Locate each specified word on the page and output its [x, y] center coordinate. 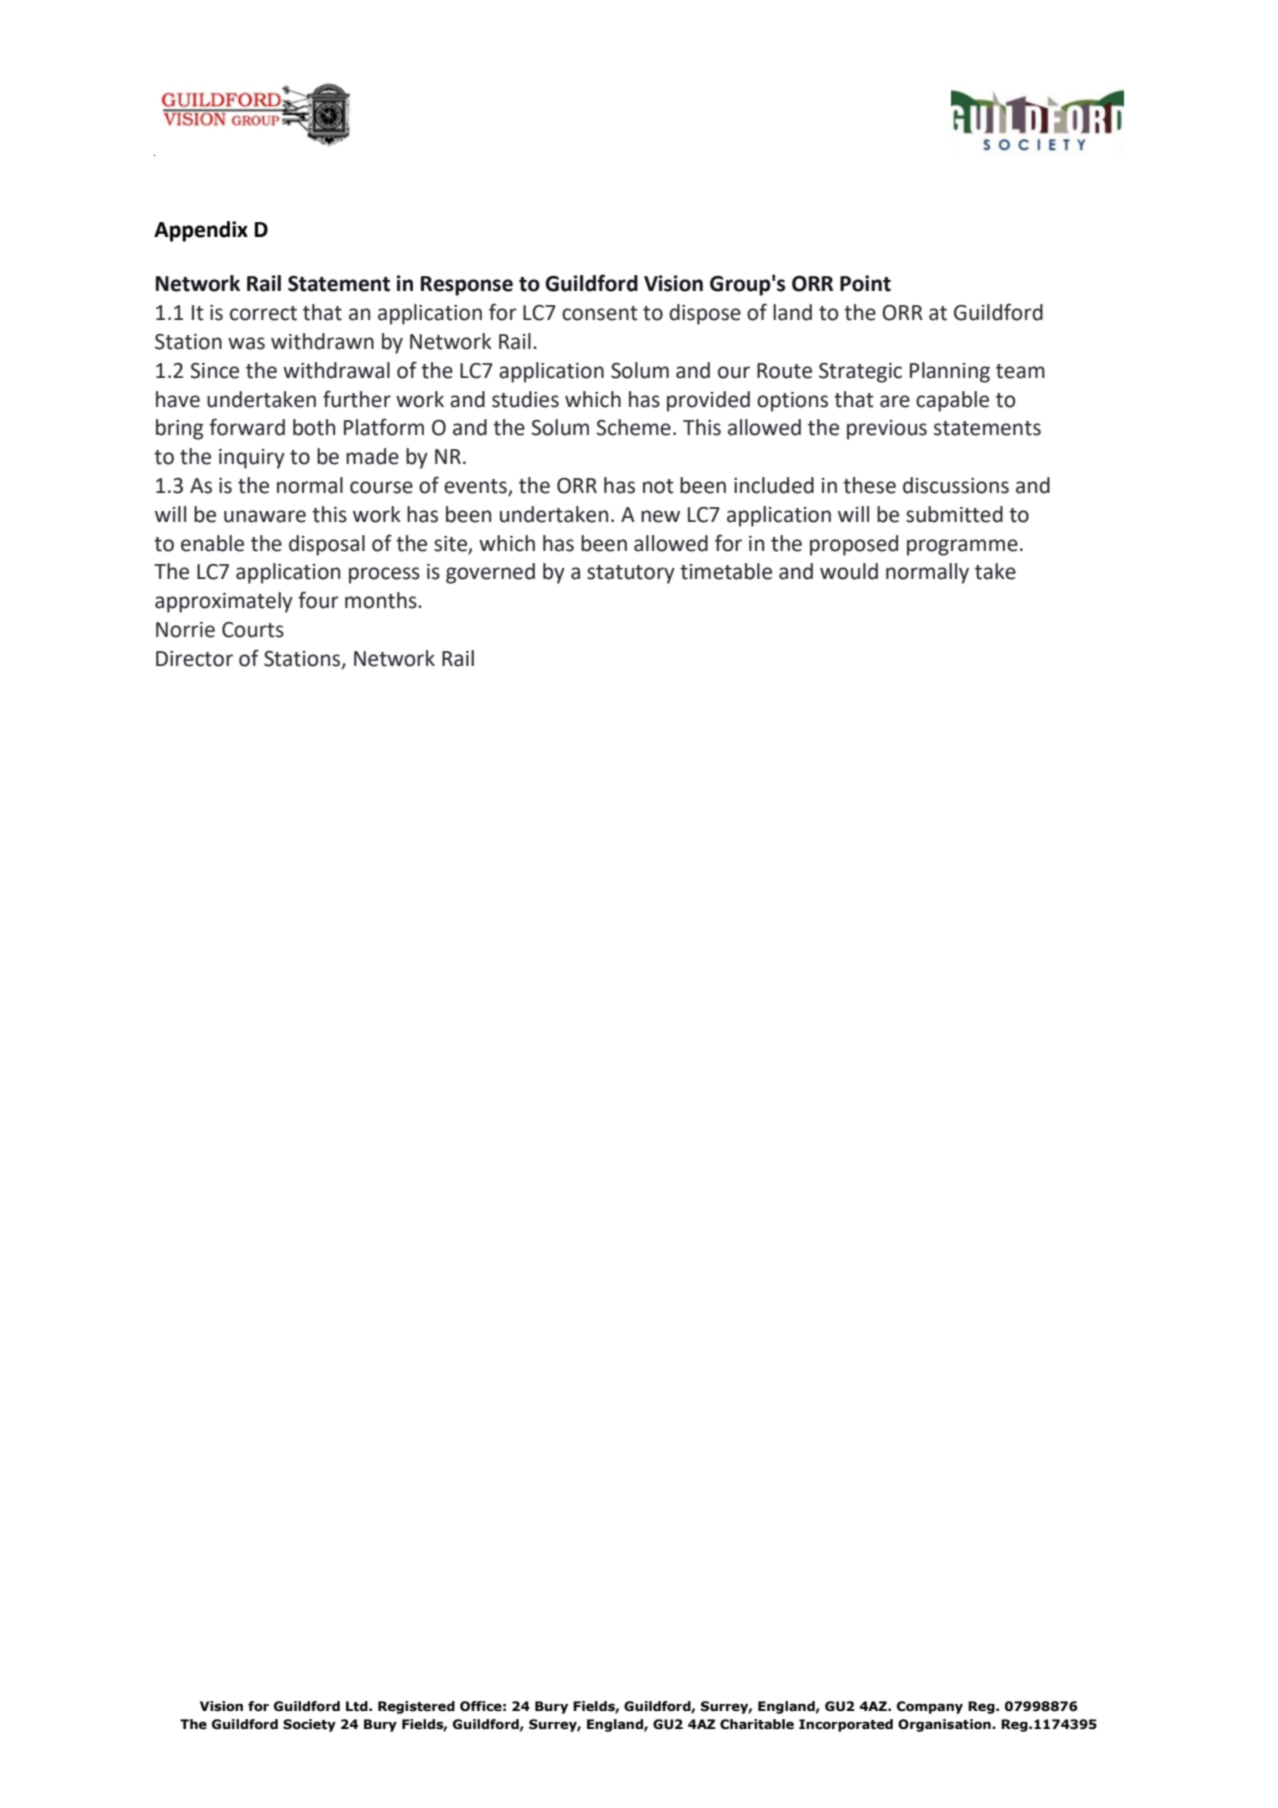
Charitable [757, 1724]
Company [930, 1707]
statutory [631, 574]
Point [865, 283]
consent [600, 313]
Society [309, 1725]
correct [263, 313]
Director [194, 659]
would [849, 571]
